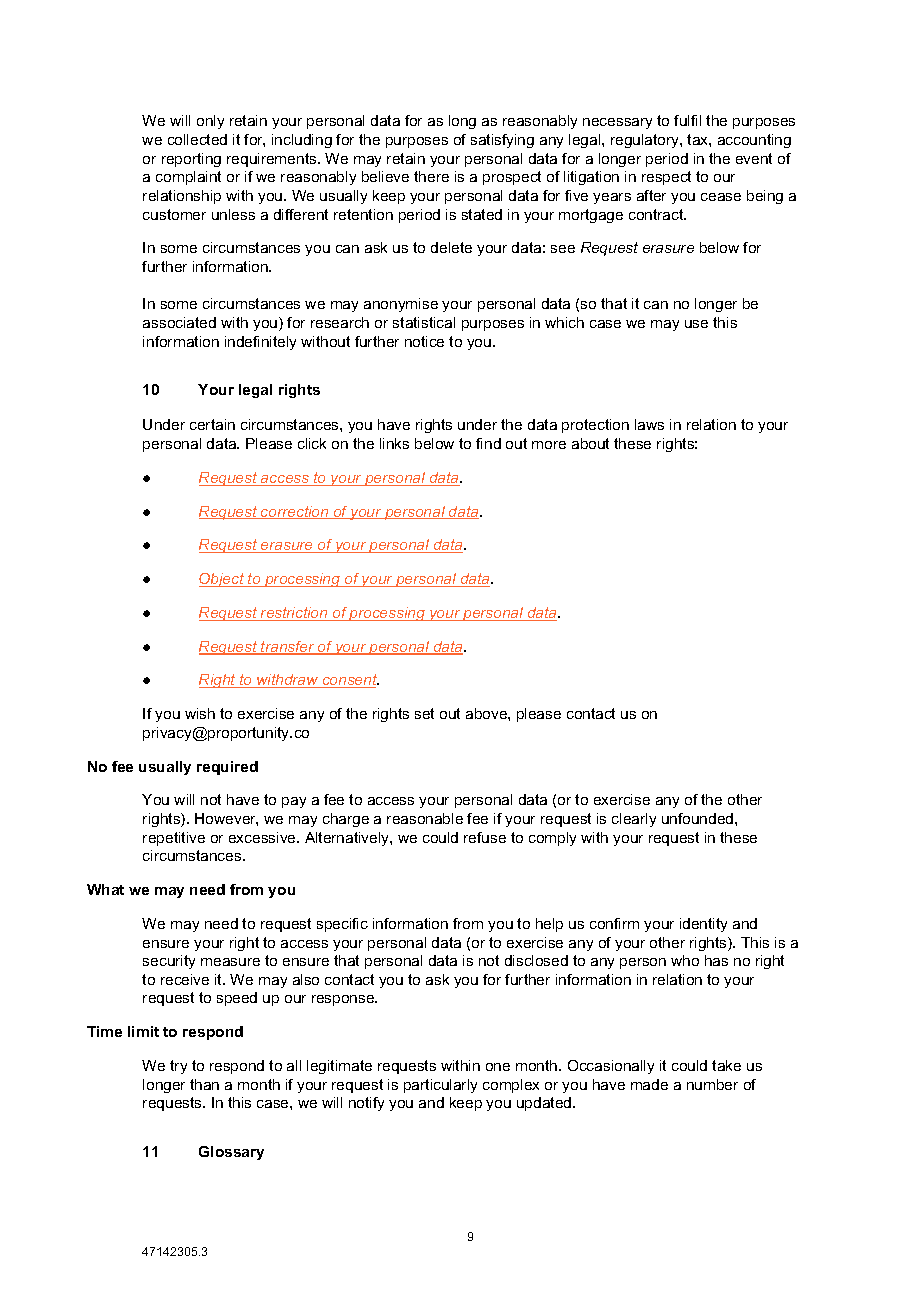  What do you see at coordinates (431, 176) in the screenshot?
I see `there` at bounding box center [431, 176].
